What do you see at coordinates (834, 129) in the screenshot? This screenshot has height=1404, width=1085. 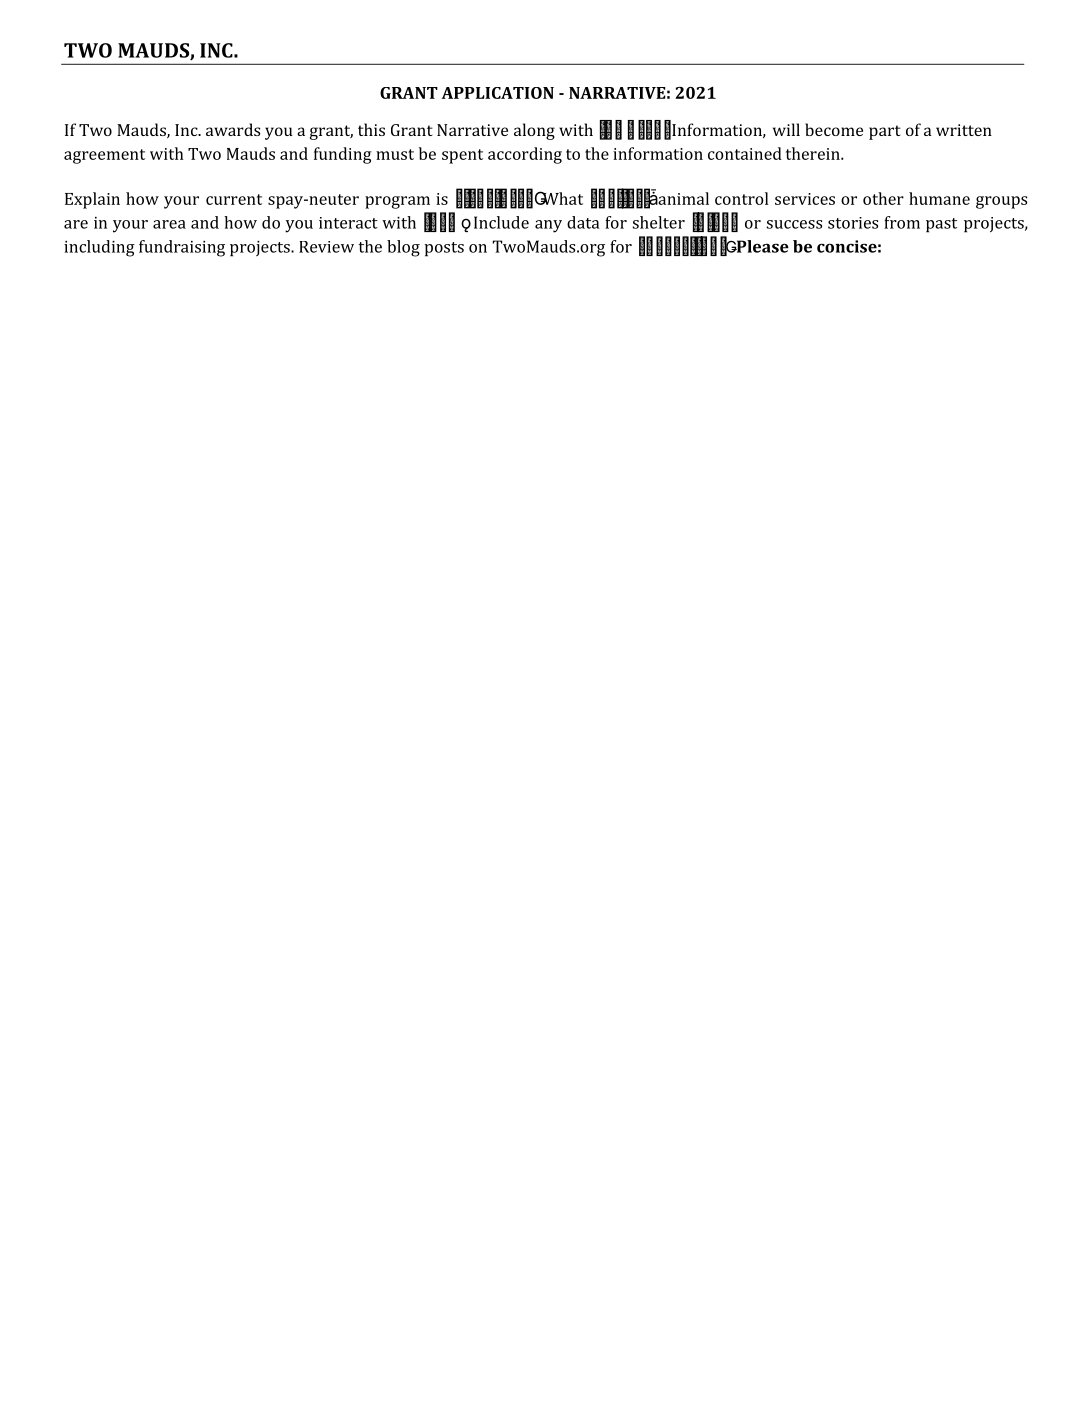 I see `become` at bounding box center [834, 129].
